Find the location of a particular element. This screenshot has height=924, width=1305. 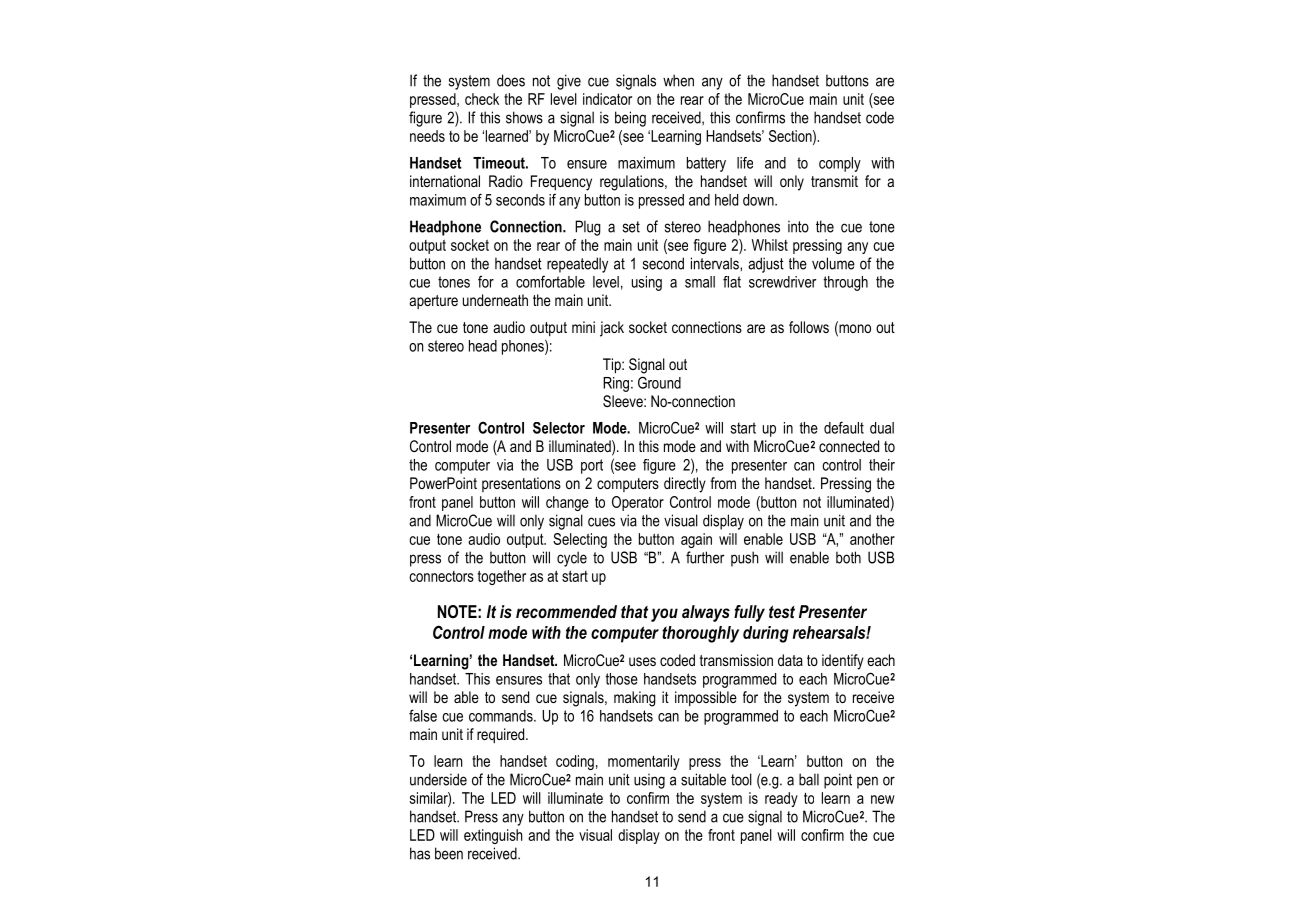

directly is located at coordinates (685, 485).
